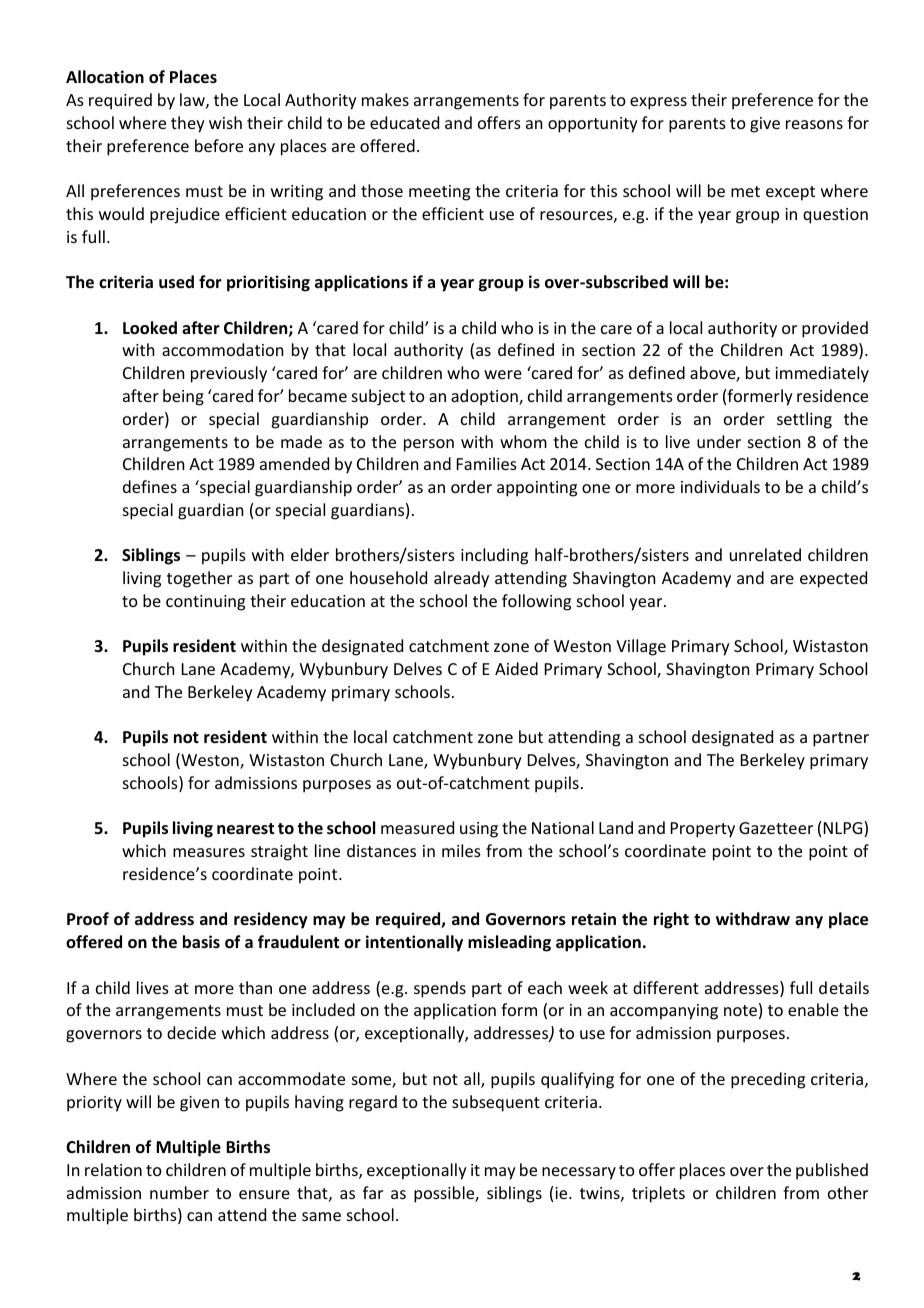 Image resolution: width=924 pixels, height=1308 pixels. I want to click on they, so click(188, 124).
